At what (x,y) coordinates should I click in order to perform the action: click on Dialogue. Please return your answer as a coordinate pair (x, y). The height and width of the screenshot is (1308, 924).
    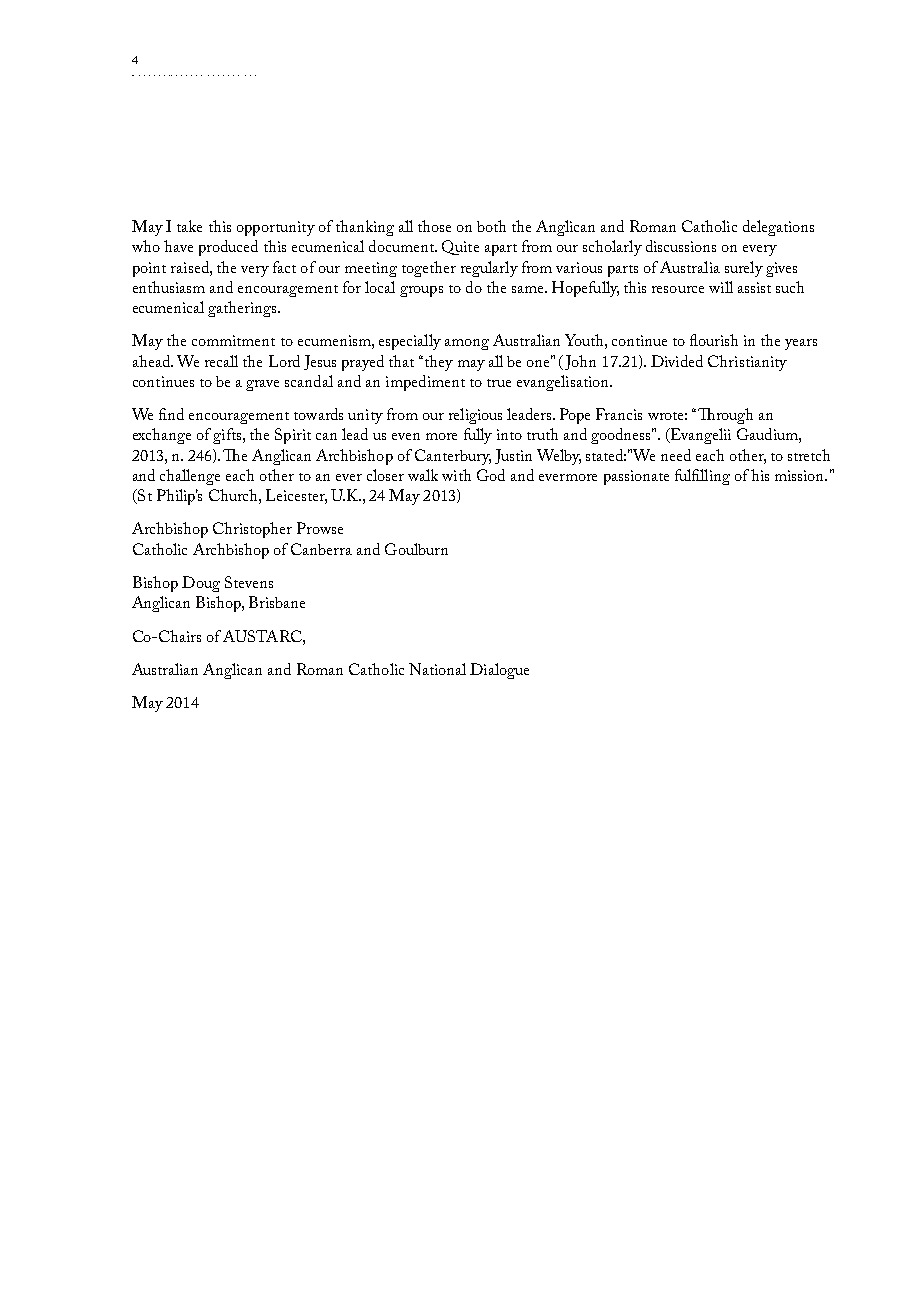
    Looking at the image, I should click on (499, 671).
